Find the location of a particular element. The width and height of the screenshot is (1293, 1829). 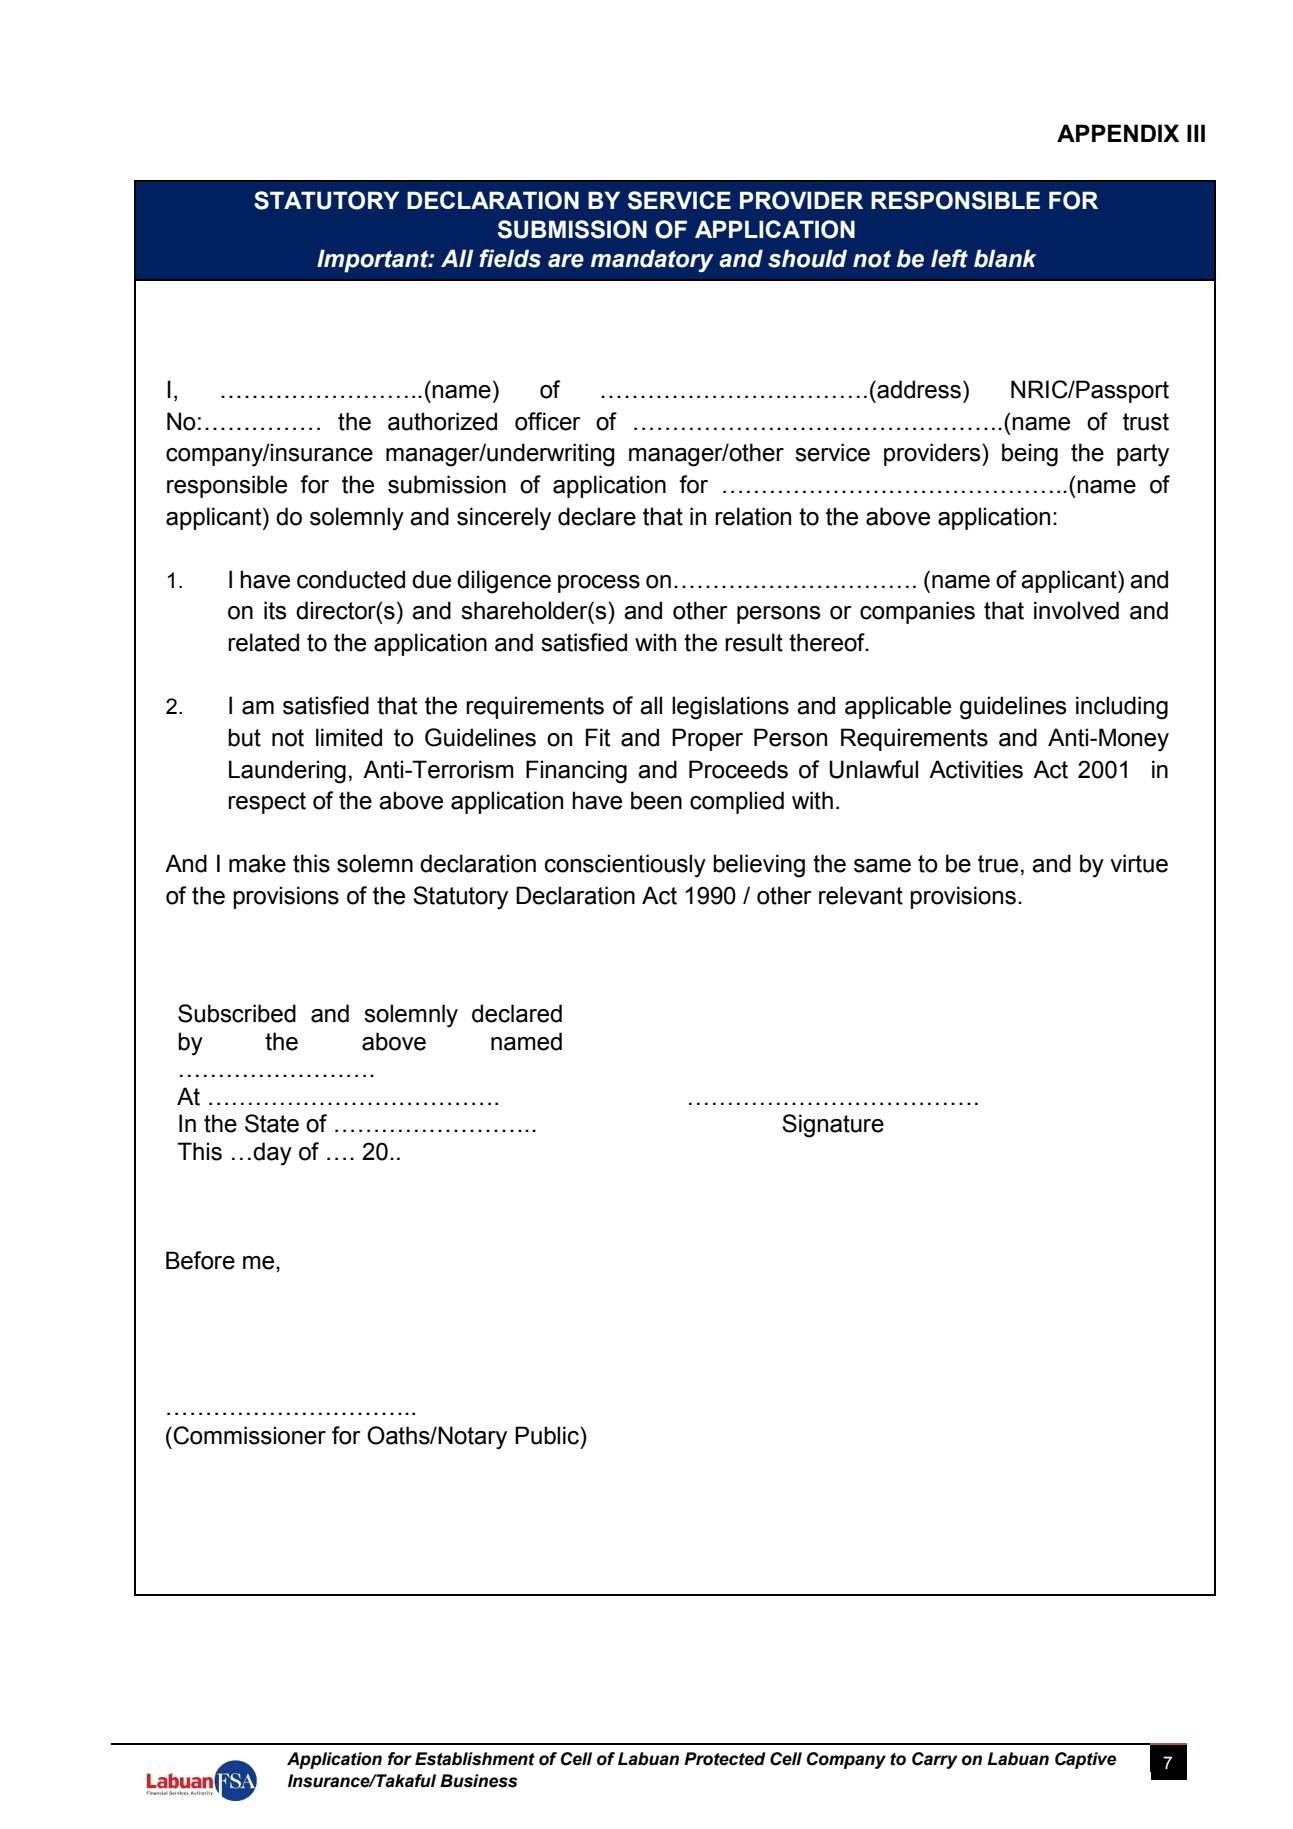

fields is located at coordinates (510, 258).
